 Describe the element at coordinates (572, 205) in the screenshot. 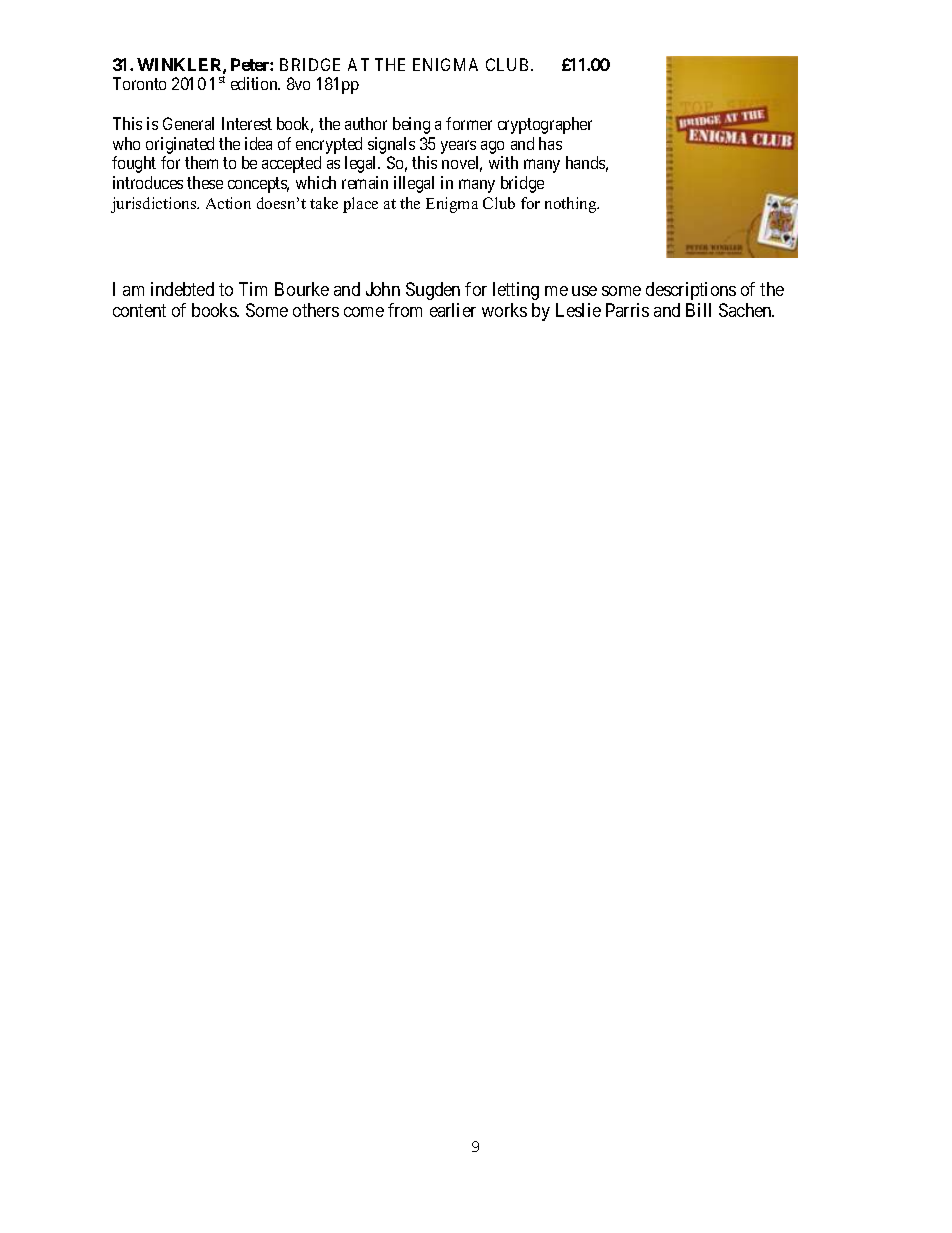

I see `nothing` at that location.
